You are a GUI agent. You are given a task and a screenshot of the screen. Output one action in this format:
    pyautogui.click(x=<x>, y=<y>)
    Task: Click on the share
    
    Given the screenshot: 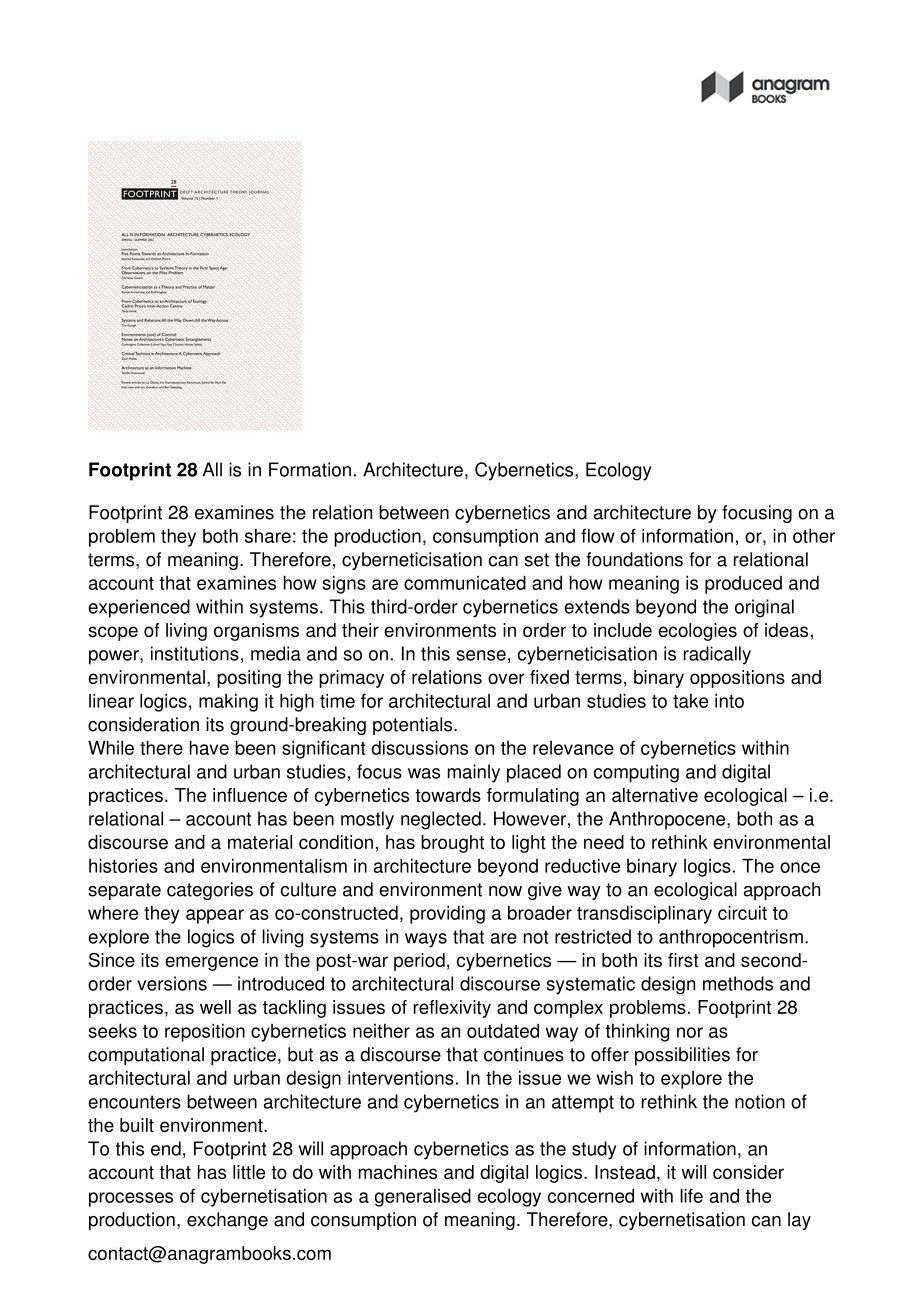 What is the action you would take?
    pyautogui.click(x=268, y=536)
